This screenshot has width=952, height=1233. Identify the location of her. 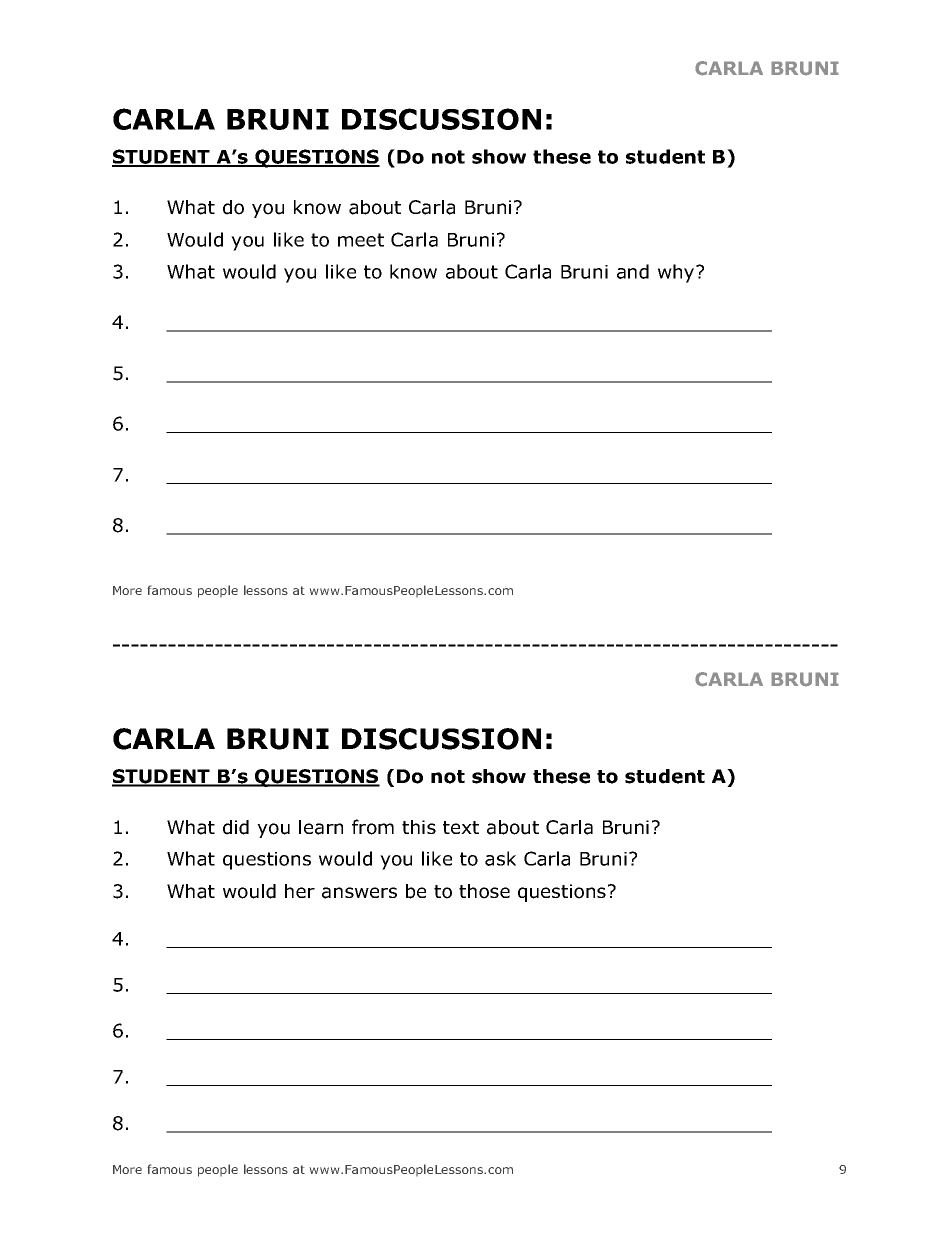
(300, 891).
